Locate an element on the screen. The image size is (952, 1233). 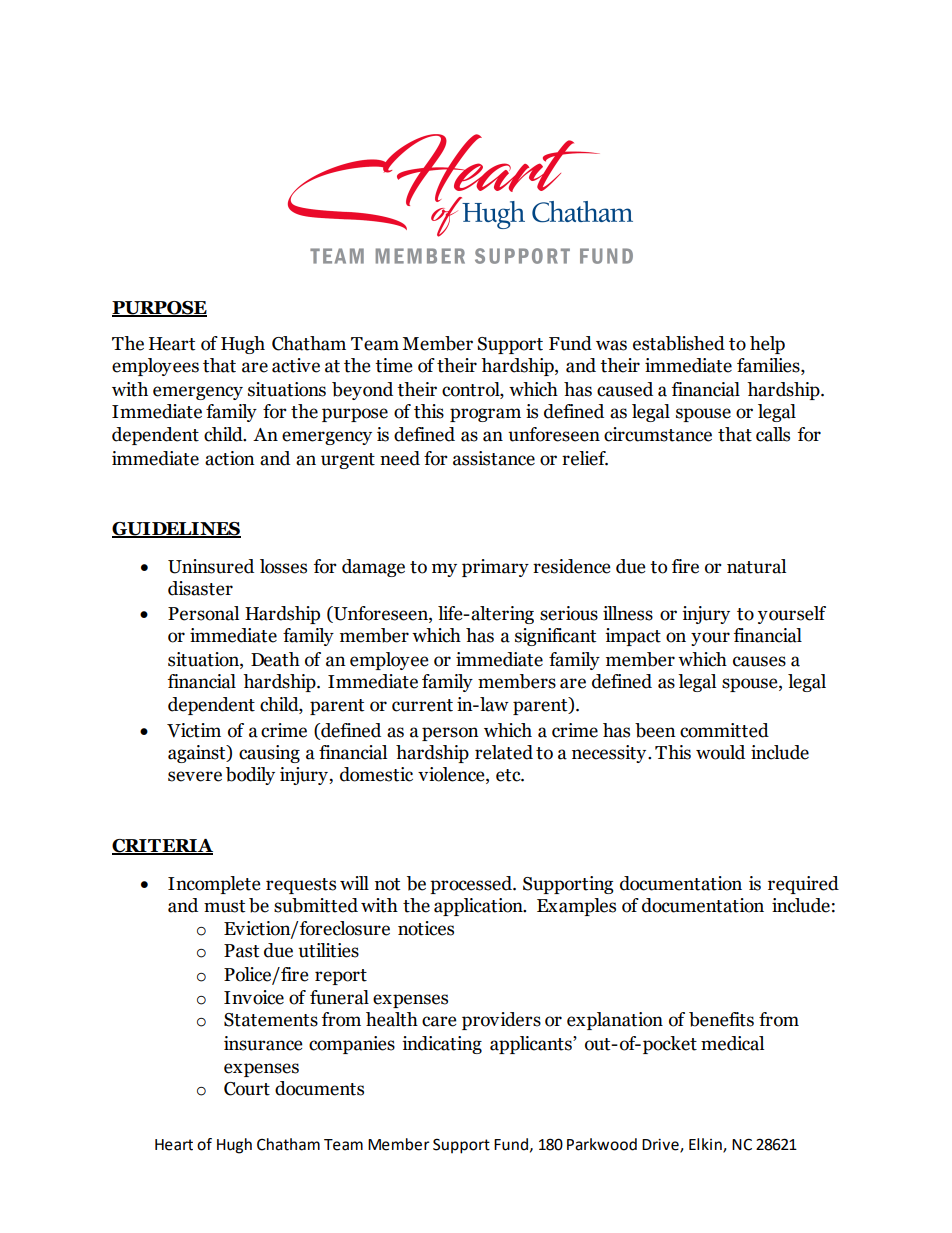
causes is located at coordinates (759, 661).
